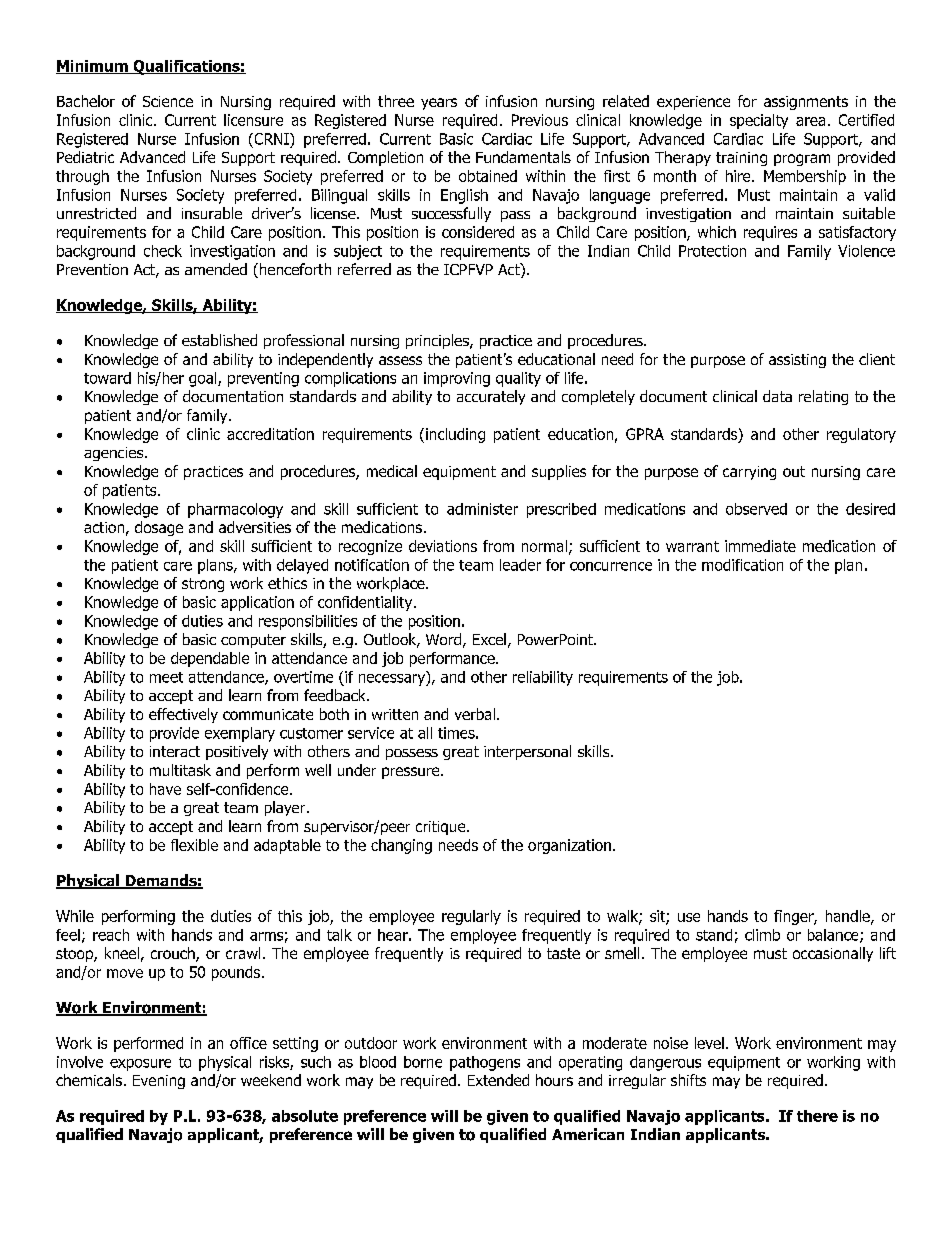  I want to click on modification, so click(742, 565).
